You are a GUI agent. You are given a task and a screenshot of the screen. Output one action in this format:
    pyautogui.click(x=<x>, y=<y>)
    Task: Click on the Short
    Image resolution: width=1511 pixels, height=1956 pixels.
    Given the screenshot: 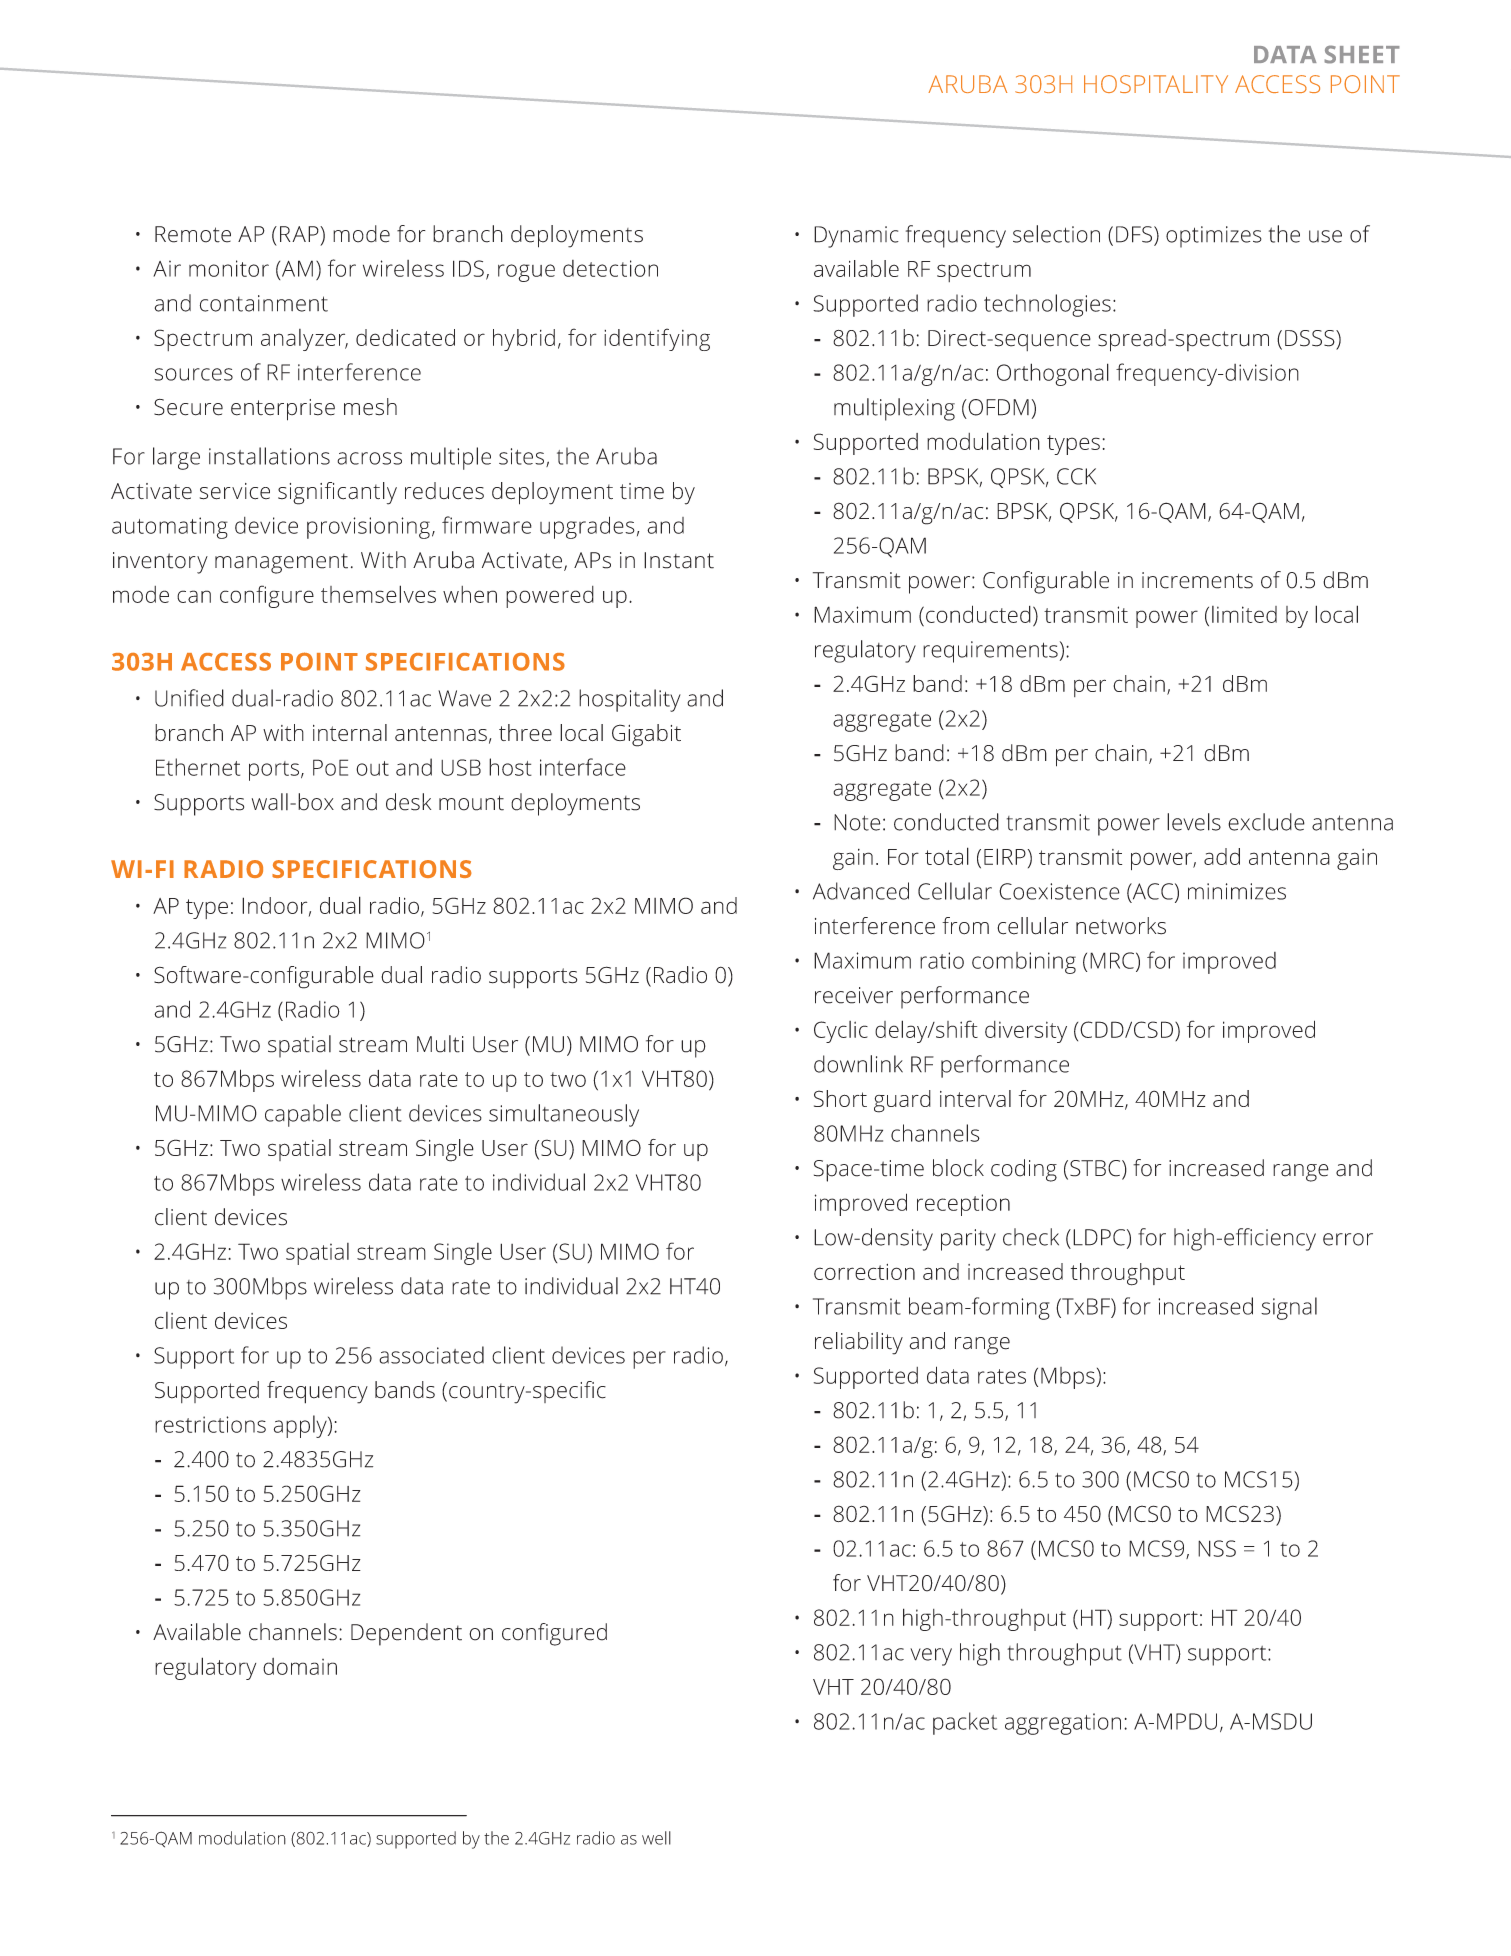 What is the action you would take?
    pyautogui.click(x=840, y=1098)
